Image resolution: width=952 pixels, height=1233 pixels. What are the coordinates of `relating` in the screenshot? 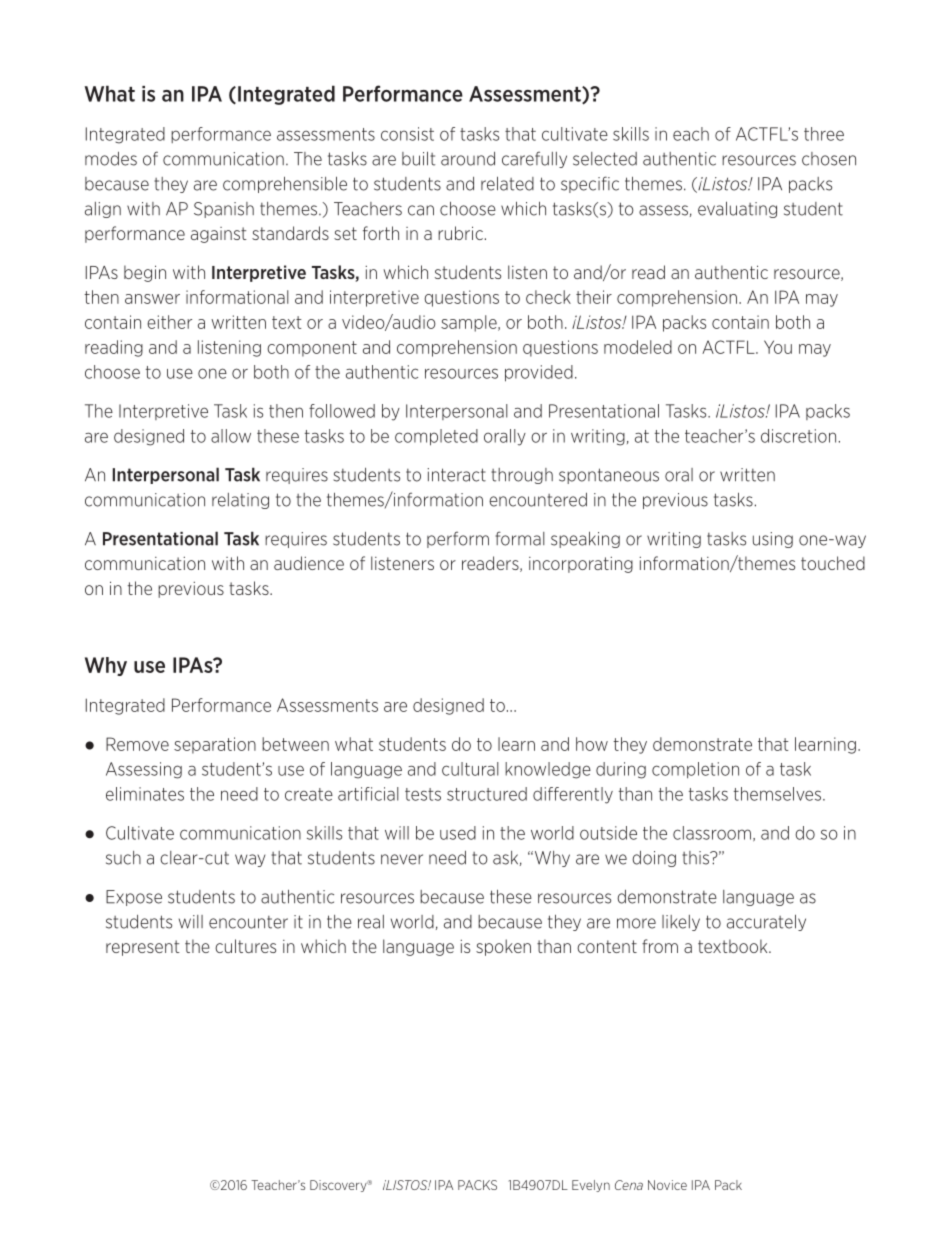 It's located at (240, 501).
